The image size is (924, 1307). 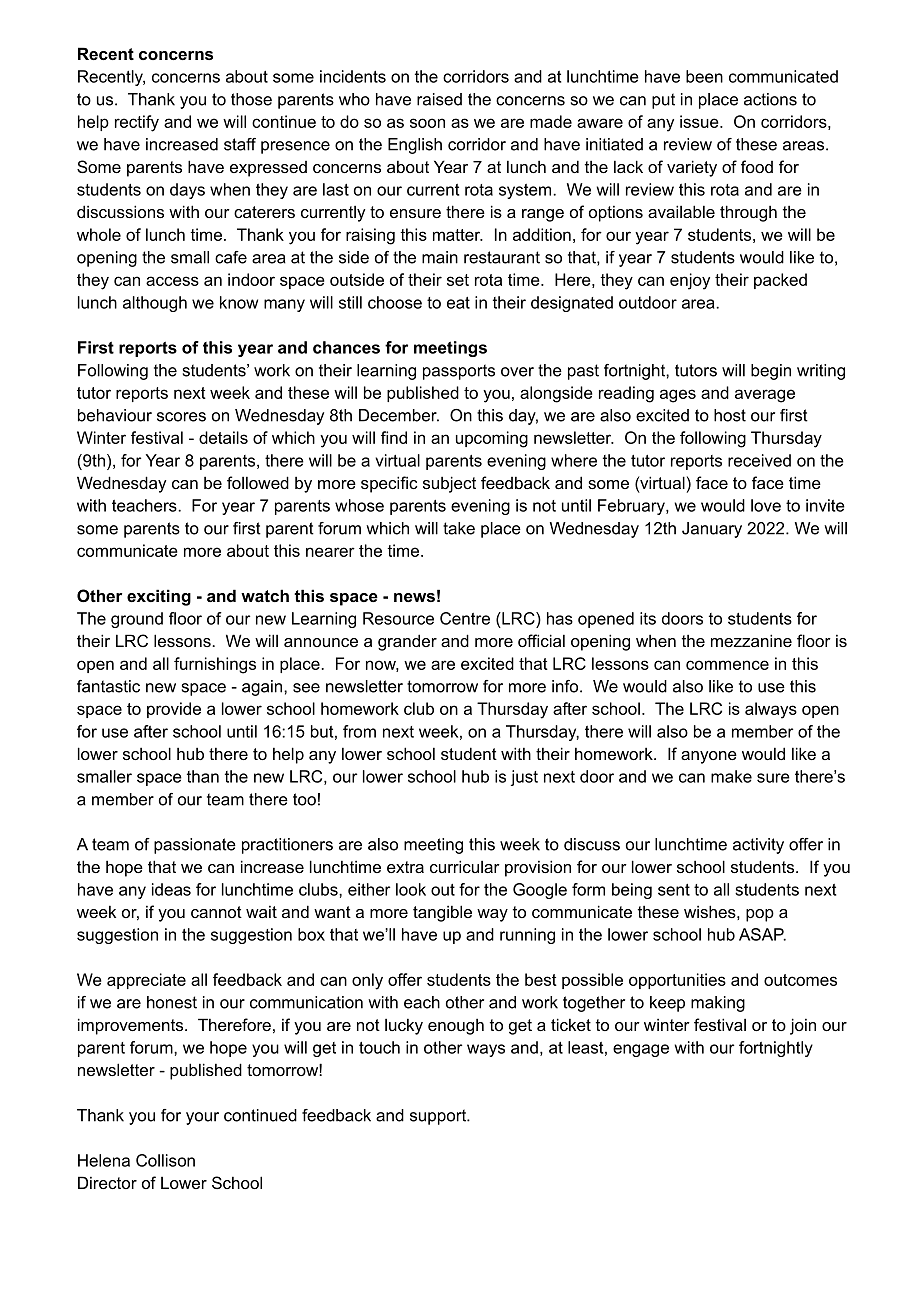 I want to click on exciting, so click(x=159, y=597).
